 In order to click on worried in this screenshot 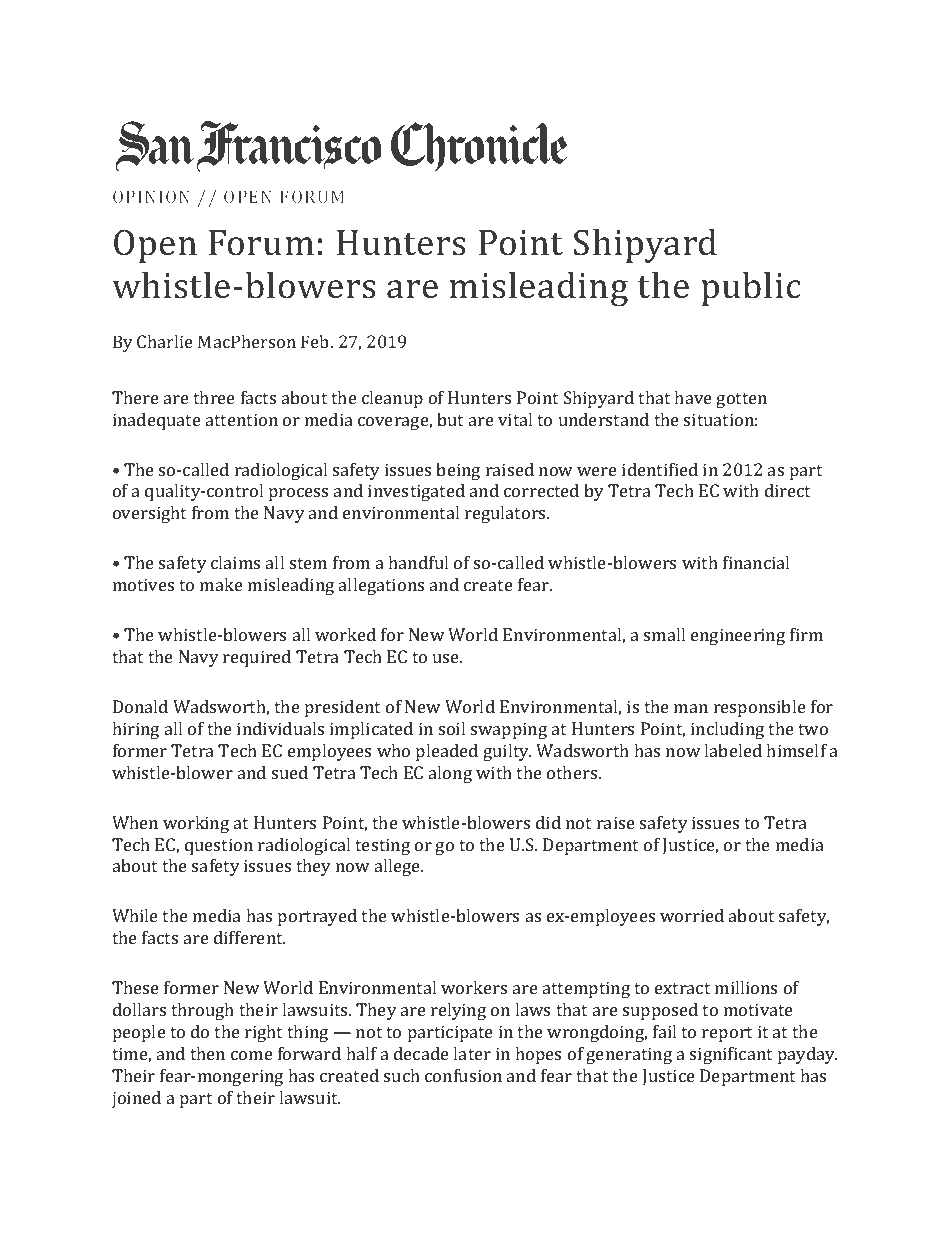, I will do `click(692, 915)`.
